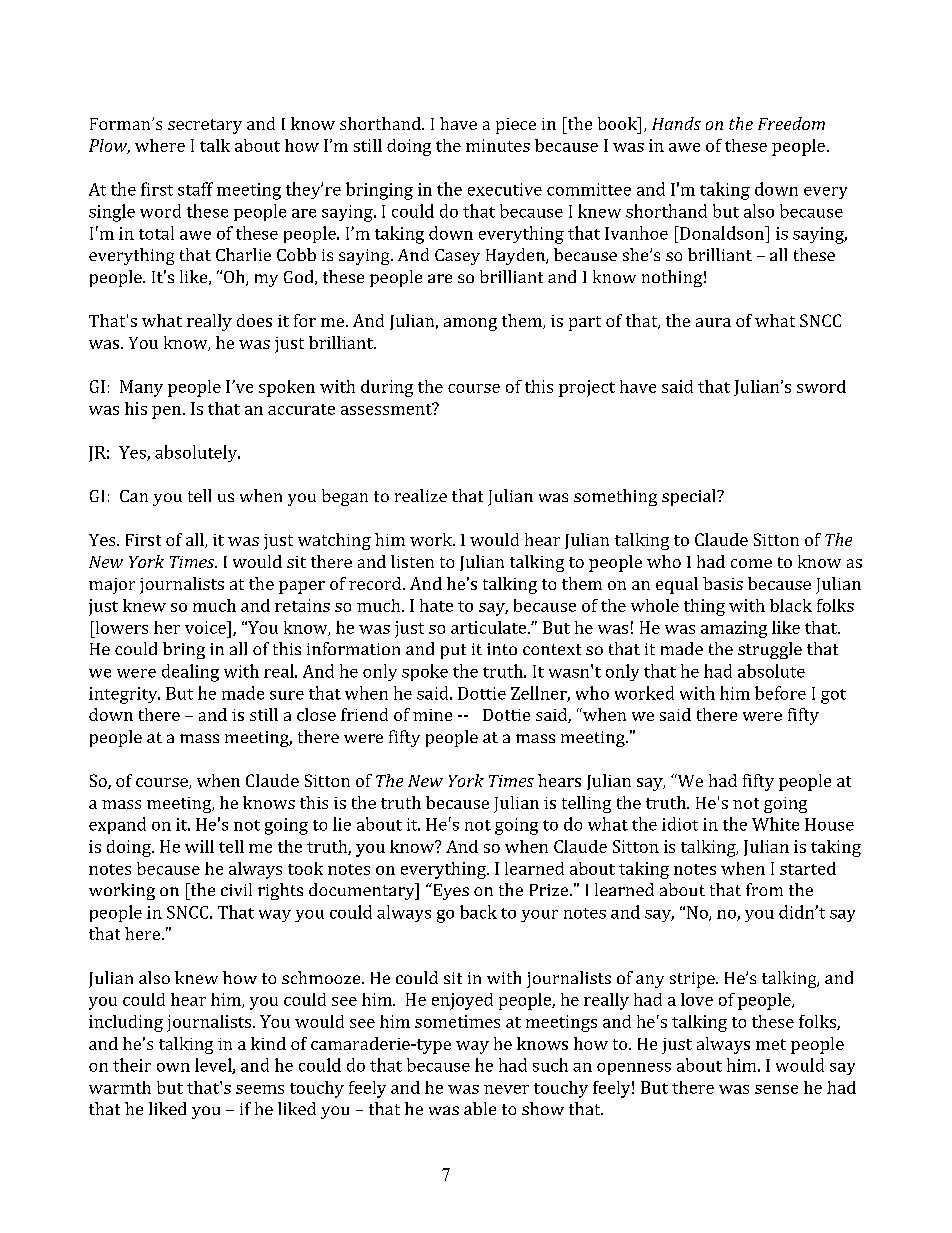 The height and width of the screenshot is (1233, 952). Describe the element at coordinates (780, 693) in the screenshot. I see `before` at that location.
